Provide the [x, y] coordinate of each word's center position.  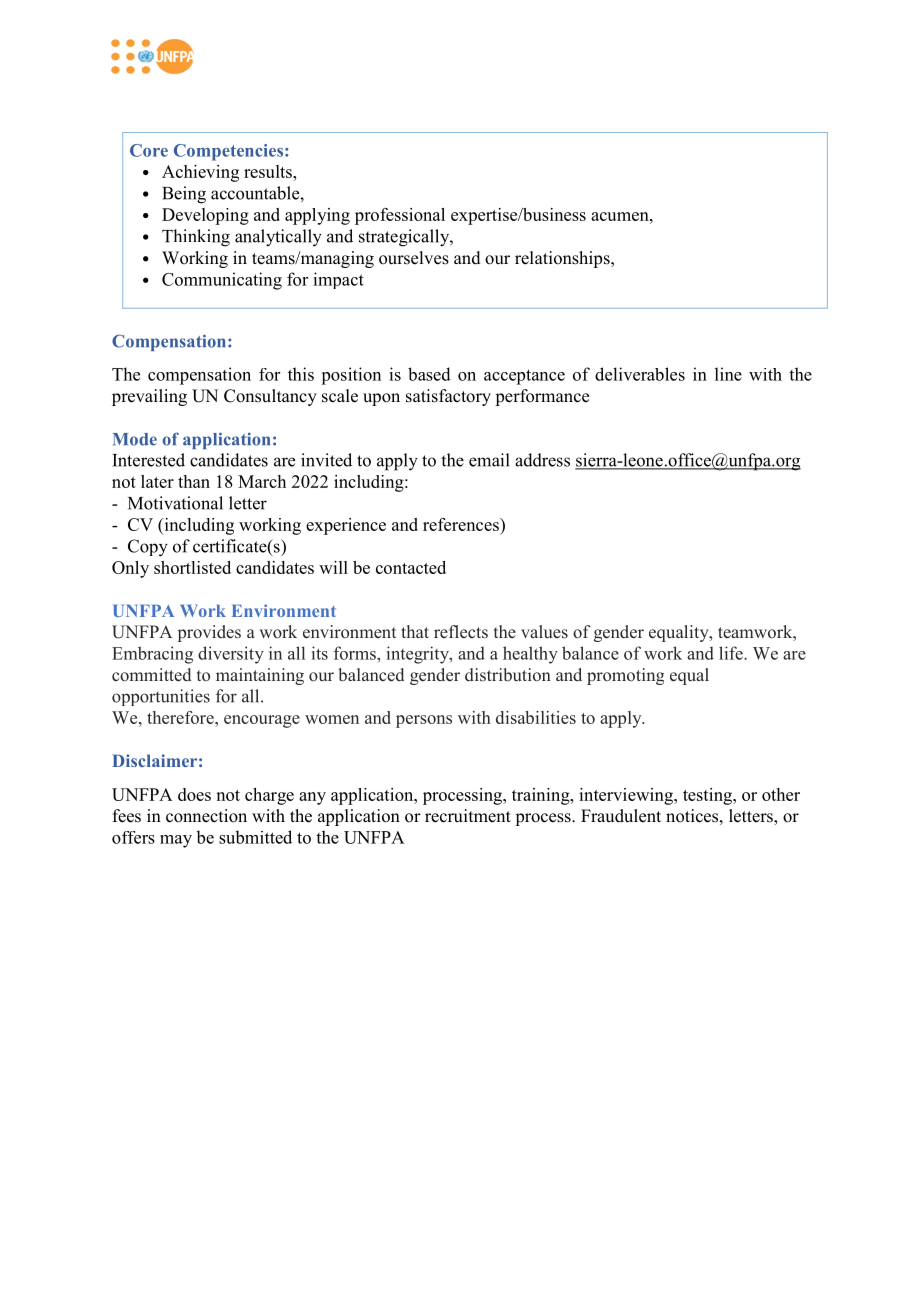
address [542, 460]
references [462, 524]
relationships [563, 259]
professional [400, 216]
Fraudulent [621, 816]
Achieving [200, 173]
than [194, 481]
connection [206, 816]
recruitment [468, 816]
